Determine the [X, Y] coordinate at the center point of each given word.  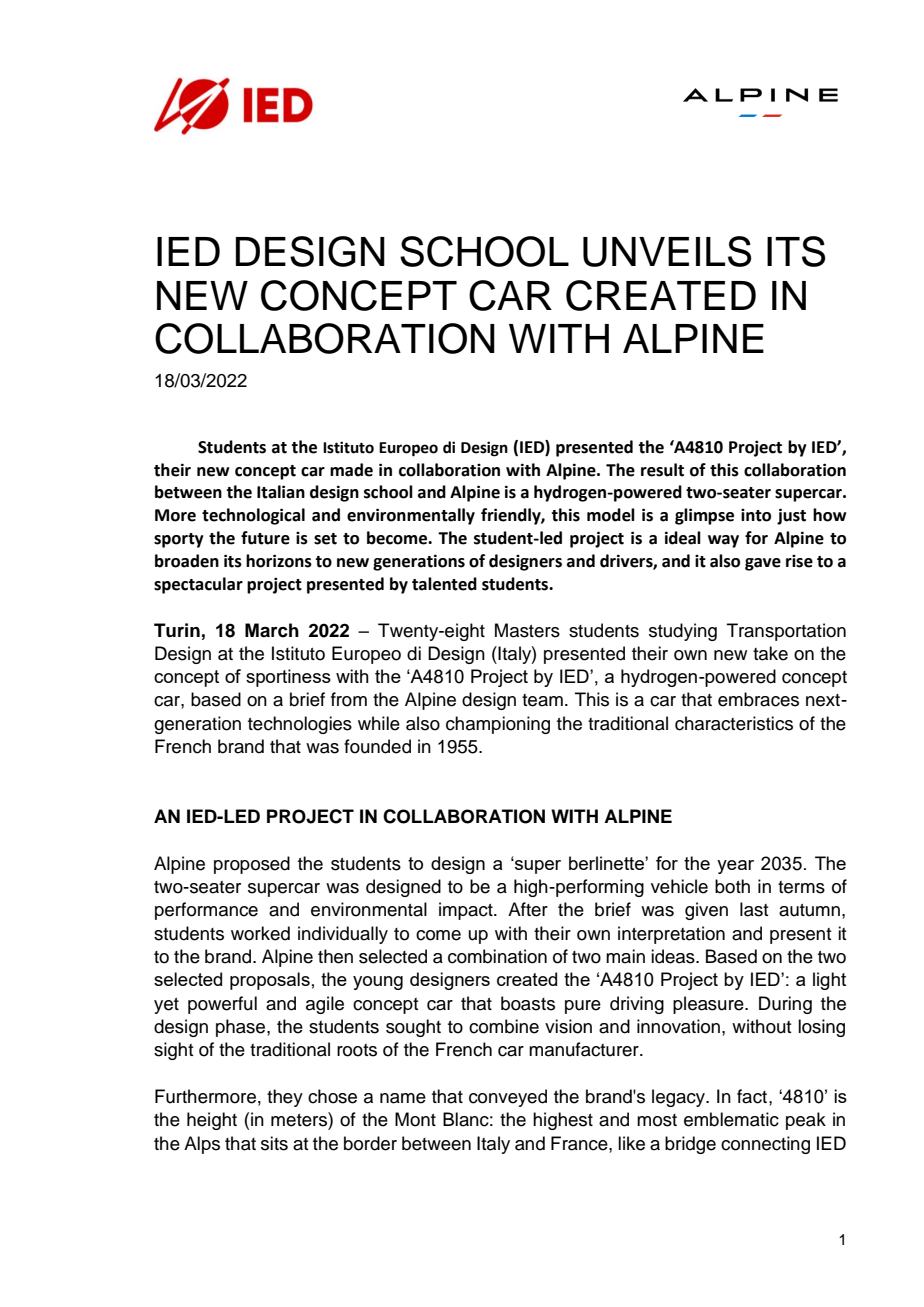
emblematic [731, 1119]
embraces [758, 699]
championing [498, 725]
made [351, 470]
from [349, 699]
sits [274, 1143]
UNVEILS [667, 251]
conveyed [508, 1098]
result [662, 470]
